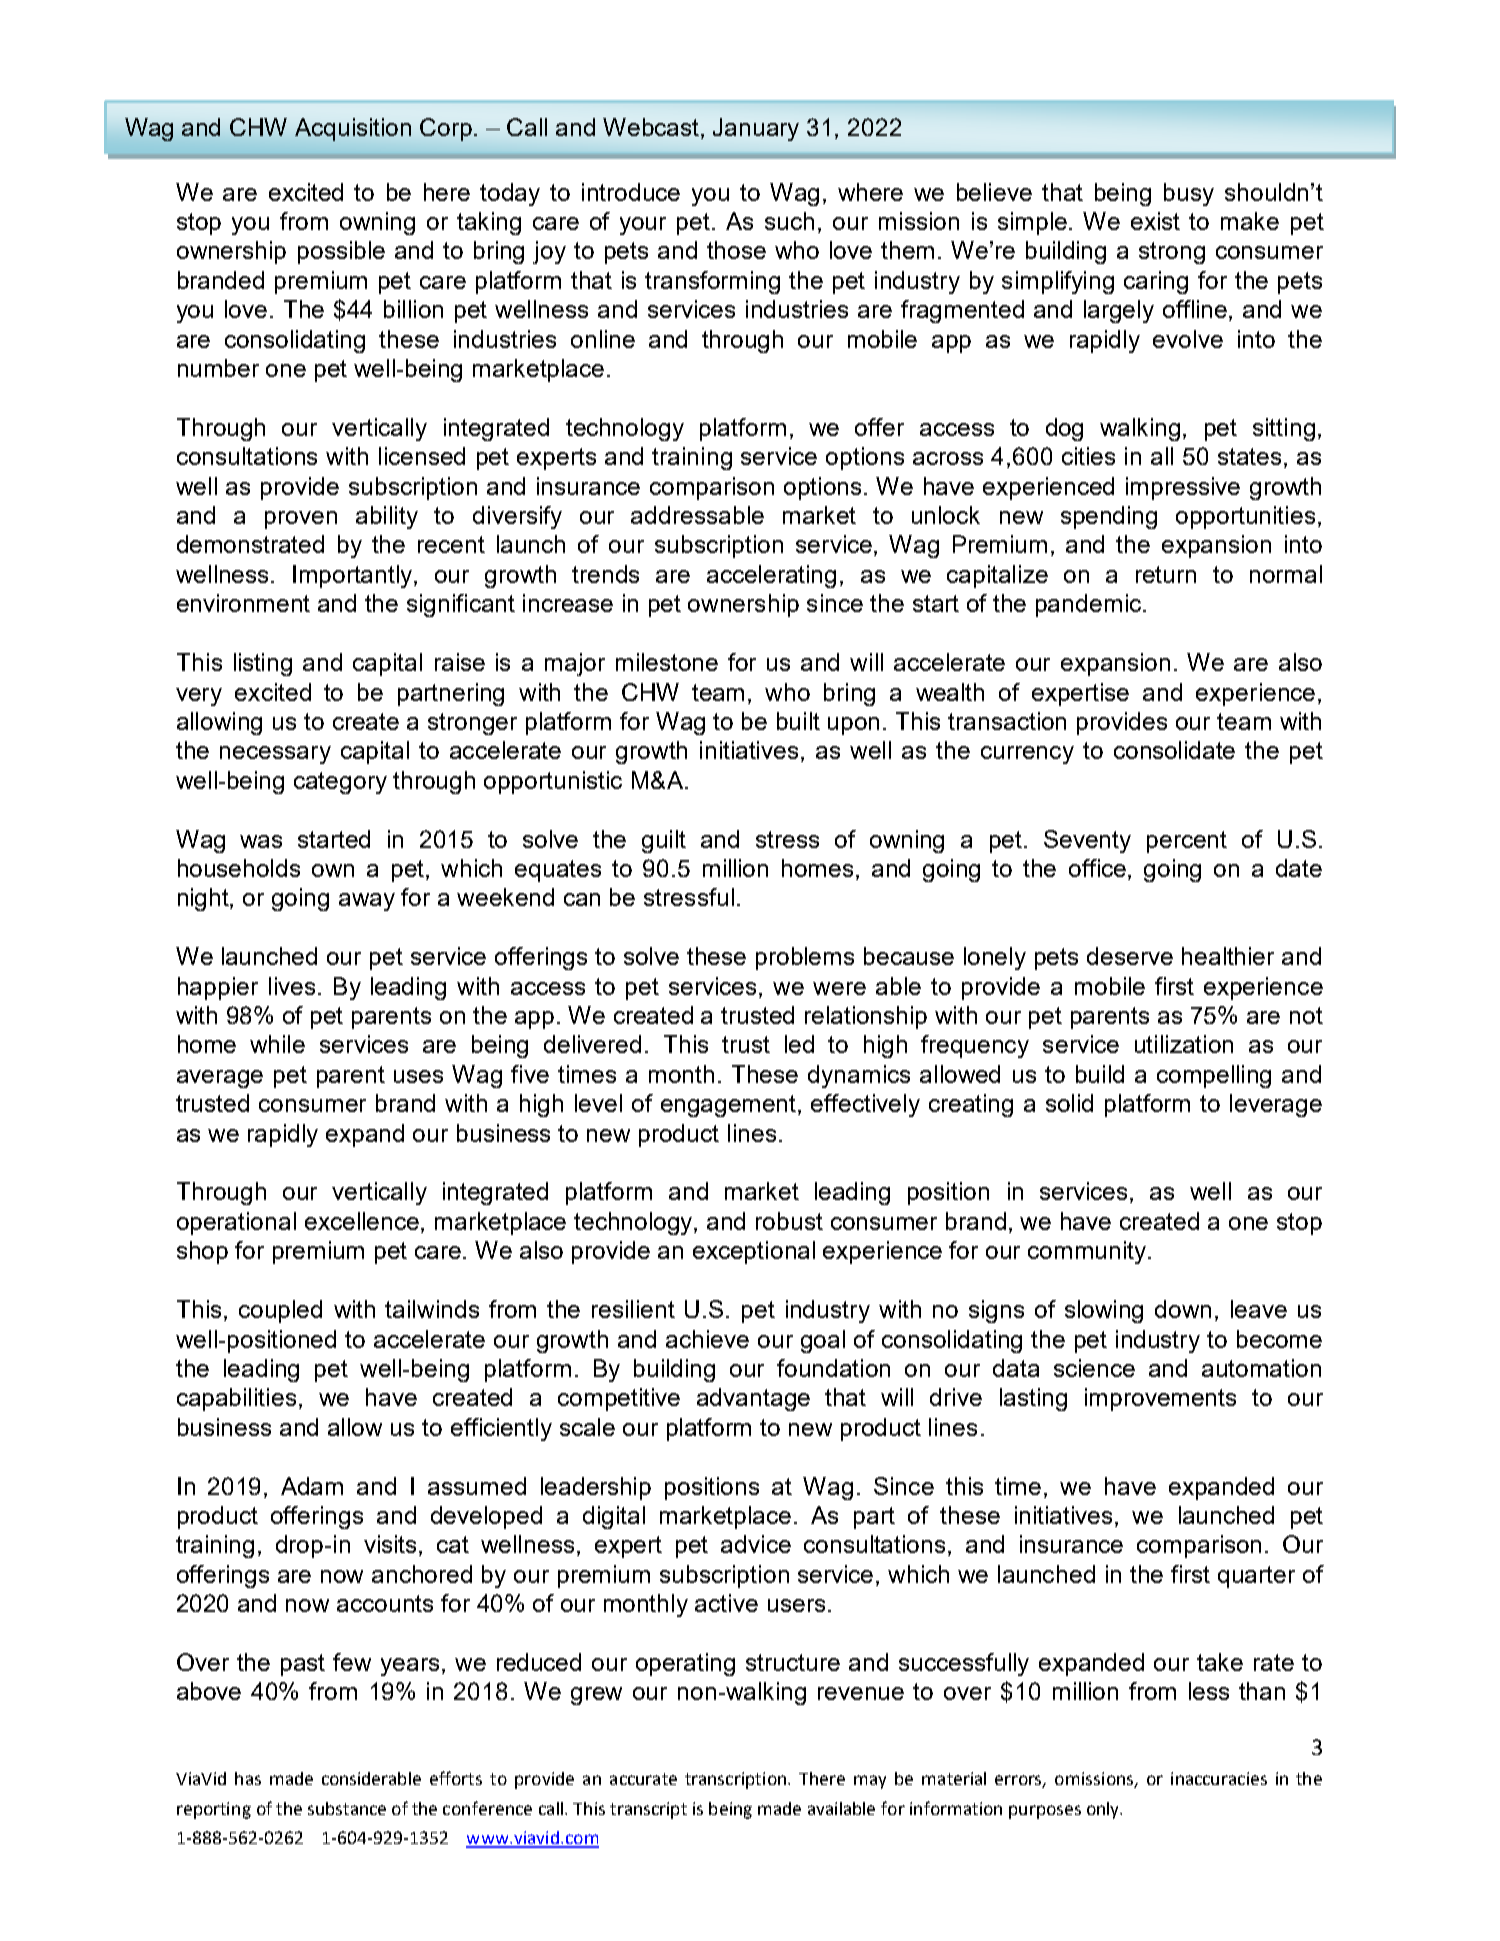 The width and height of the image is (1500, 1941). Describe the element at coordinates (870, 1782) in the image. I see `may` at that location.
